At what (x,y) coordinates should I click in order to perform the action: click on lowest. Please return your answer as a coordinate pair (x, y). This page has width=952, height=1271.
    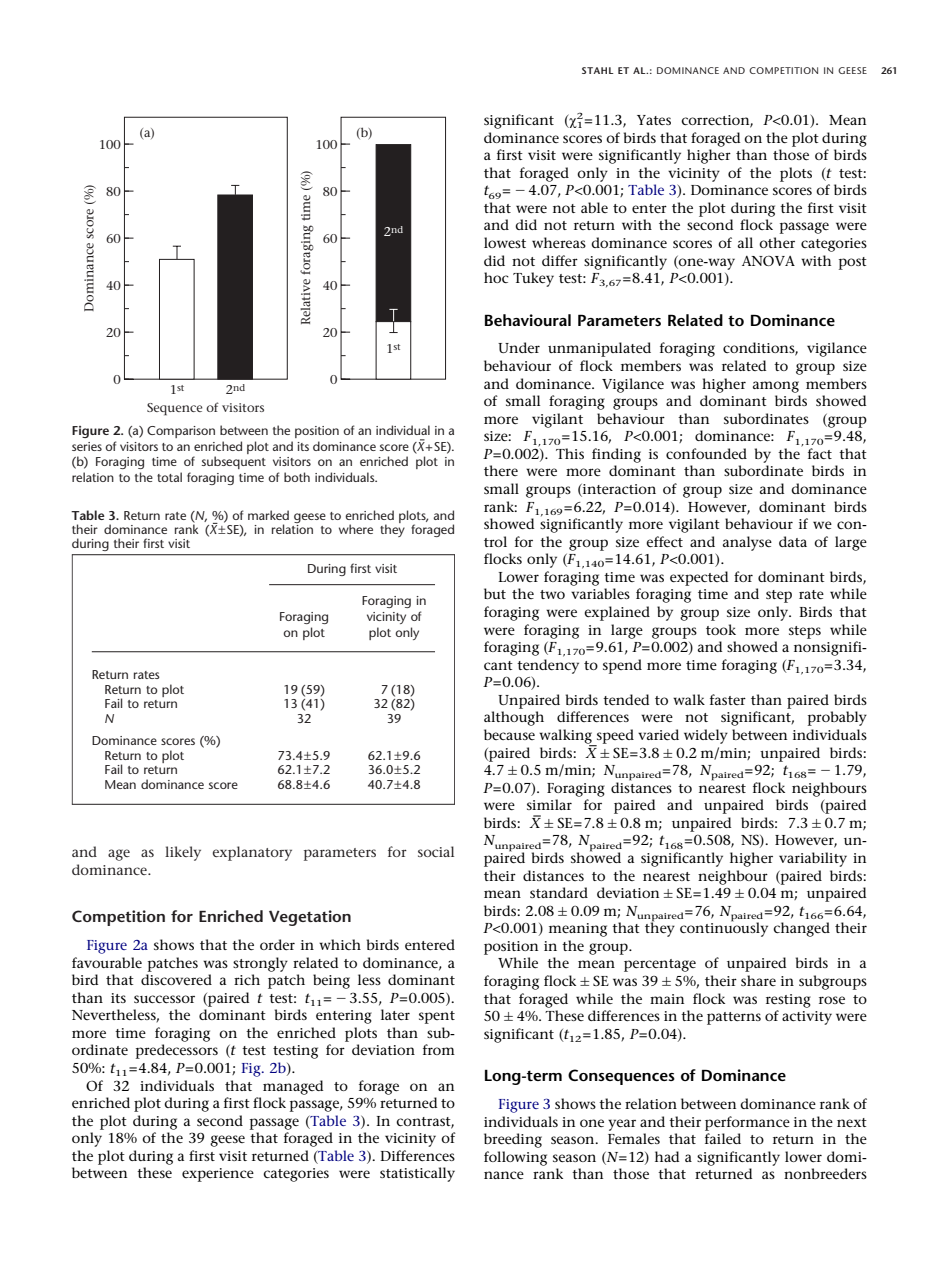
    Looking at the image, I should click on (505, 242).
